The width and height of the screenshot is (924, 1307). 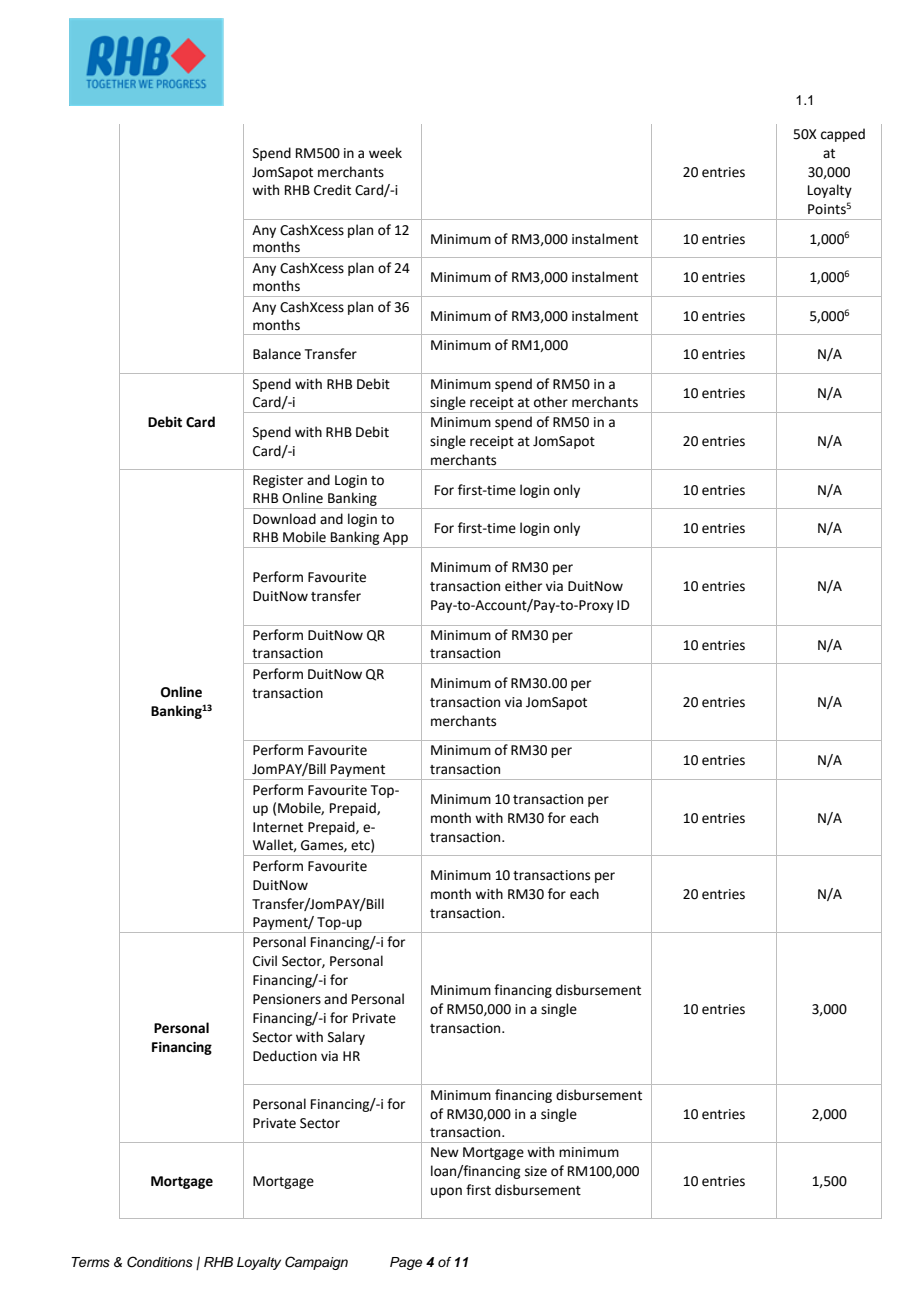 I want to click on upon, so click(x=446, y=1192).
